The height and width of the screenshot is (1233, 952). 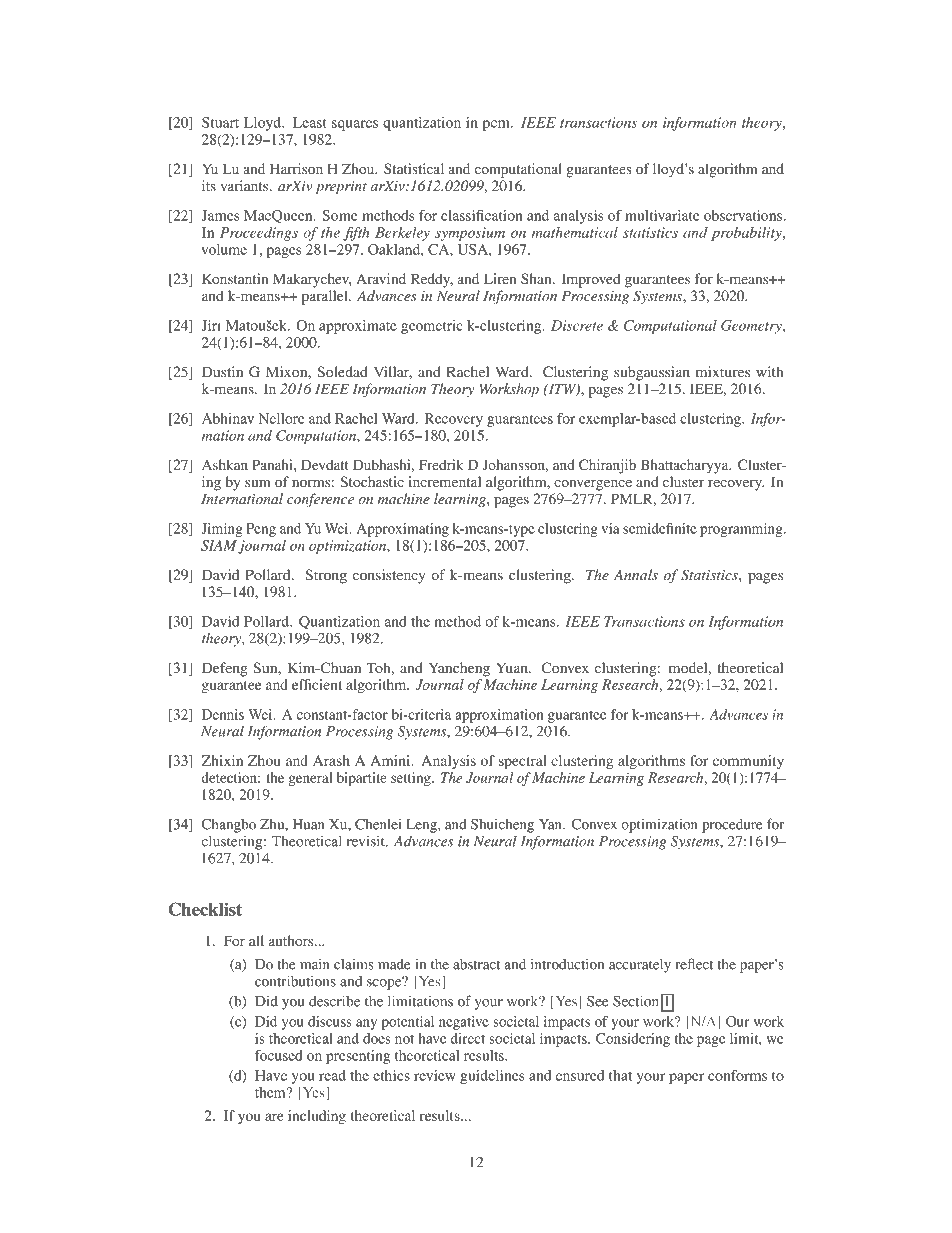 What do you see at coordinates (279, 1055) in the screenshot?
I see `focused` at bounding box center [279, 1055].
